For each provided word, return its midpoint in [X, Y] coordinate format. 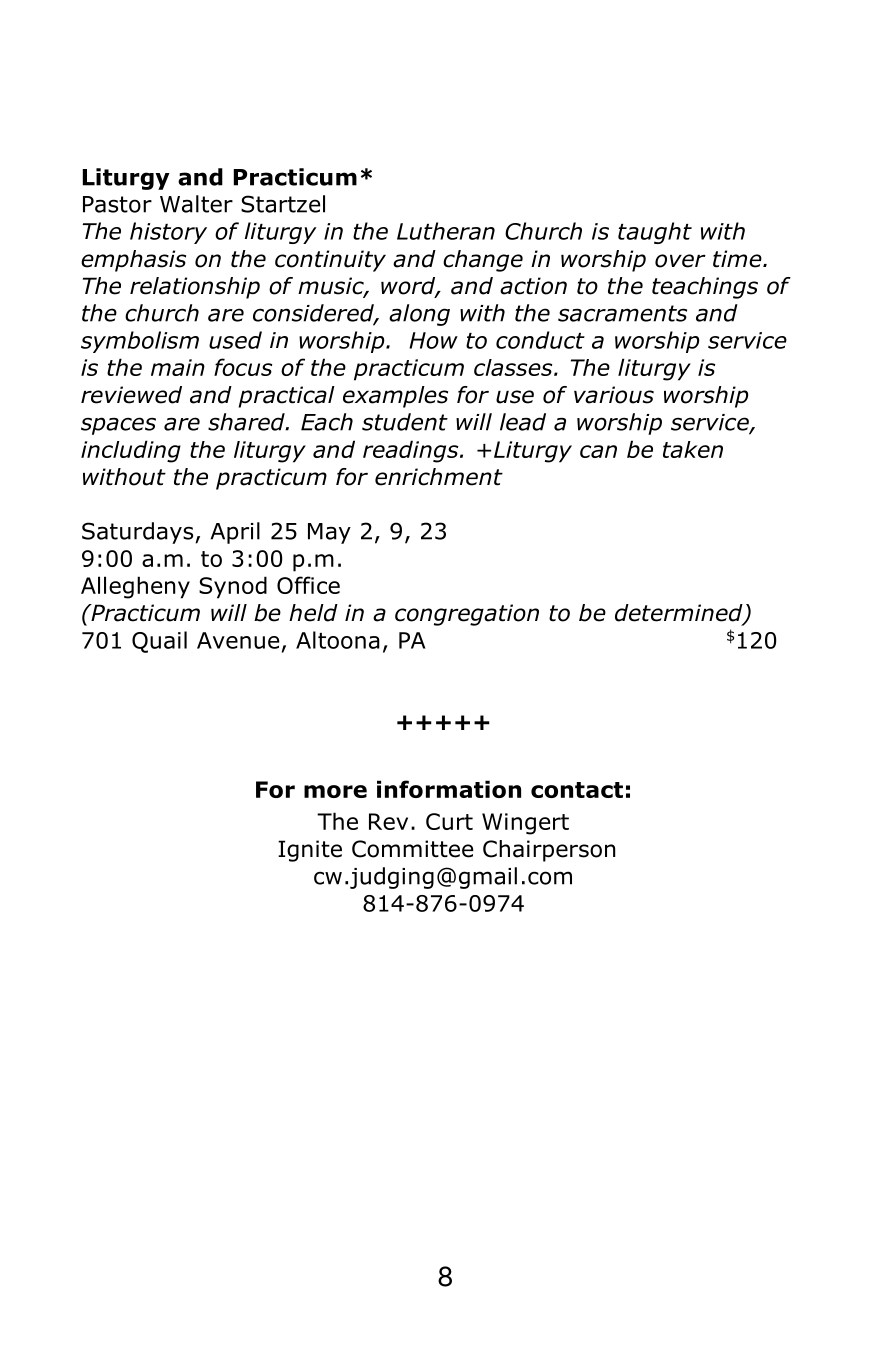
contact [577, 790]
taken [693, 449]
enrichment [439, 477]
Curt [449, 821]
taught [655, 233]
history [168, 233]
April [235, 533]
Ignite [310, 851]
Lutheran [446, 231]
